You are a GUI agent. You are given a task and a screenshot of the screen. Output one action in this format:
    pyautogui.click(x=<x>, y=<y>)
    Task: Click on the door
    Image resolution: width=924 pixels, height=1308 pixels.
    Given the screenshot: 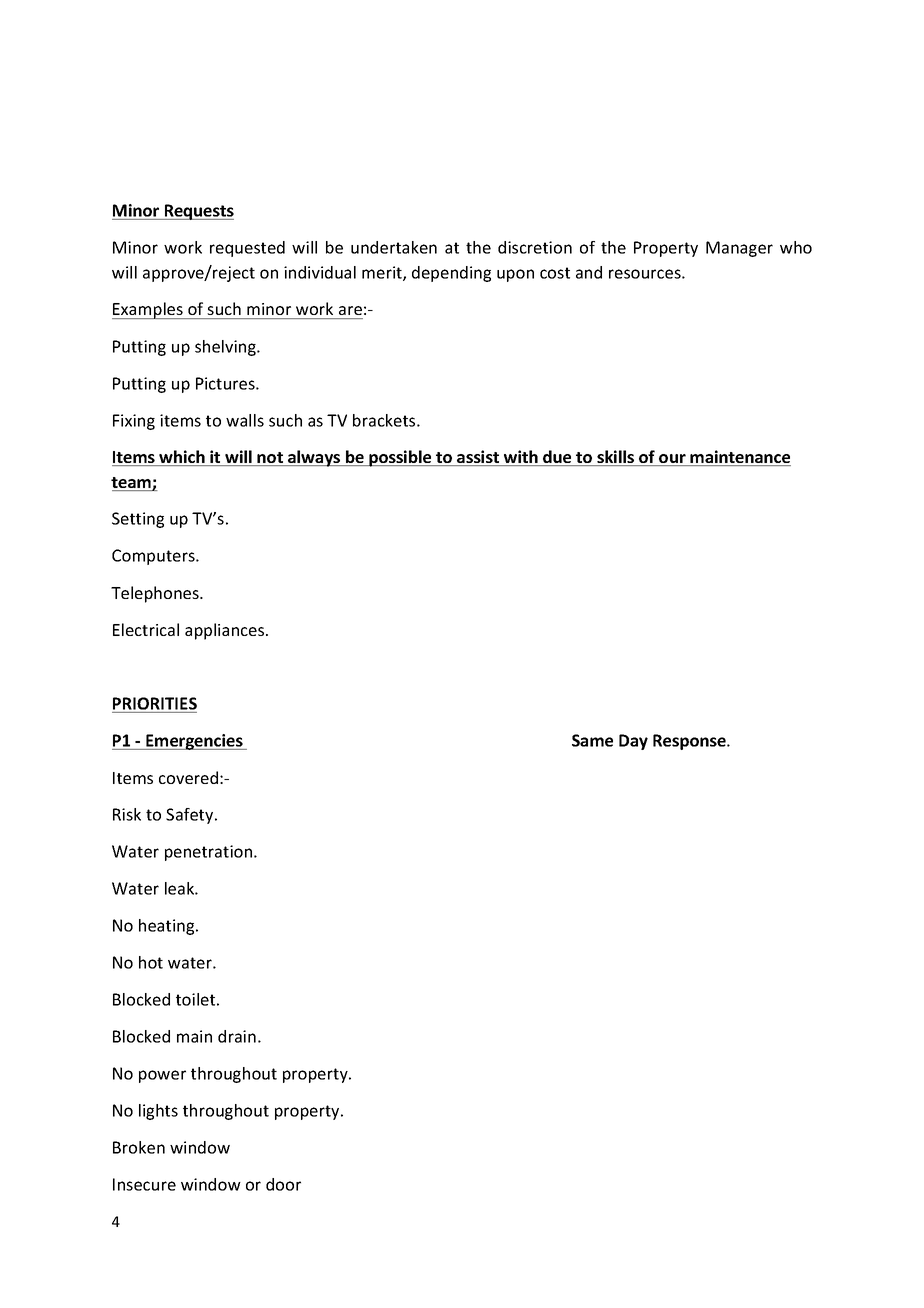 What is the action you would take?
    pyautogui.click(x=283, y=1184)
